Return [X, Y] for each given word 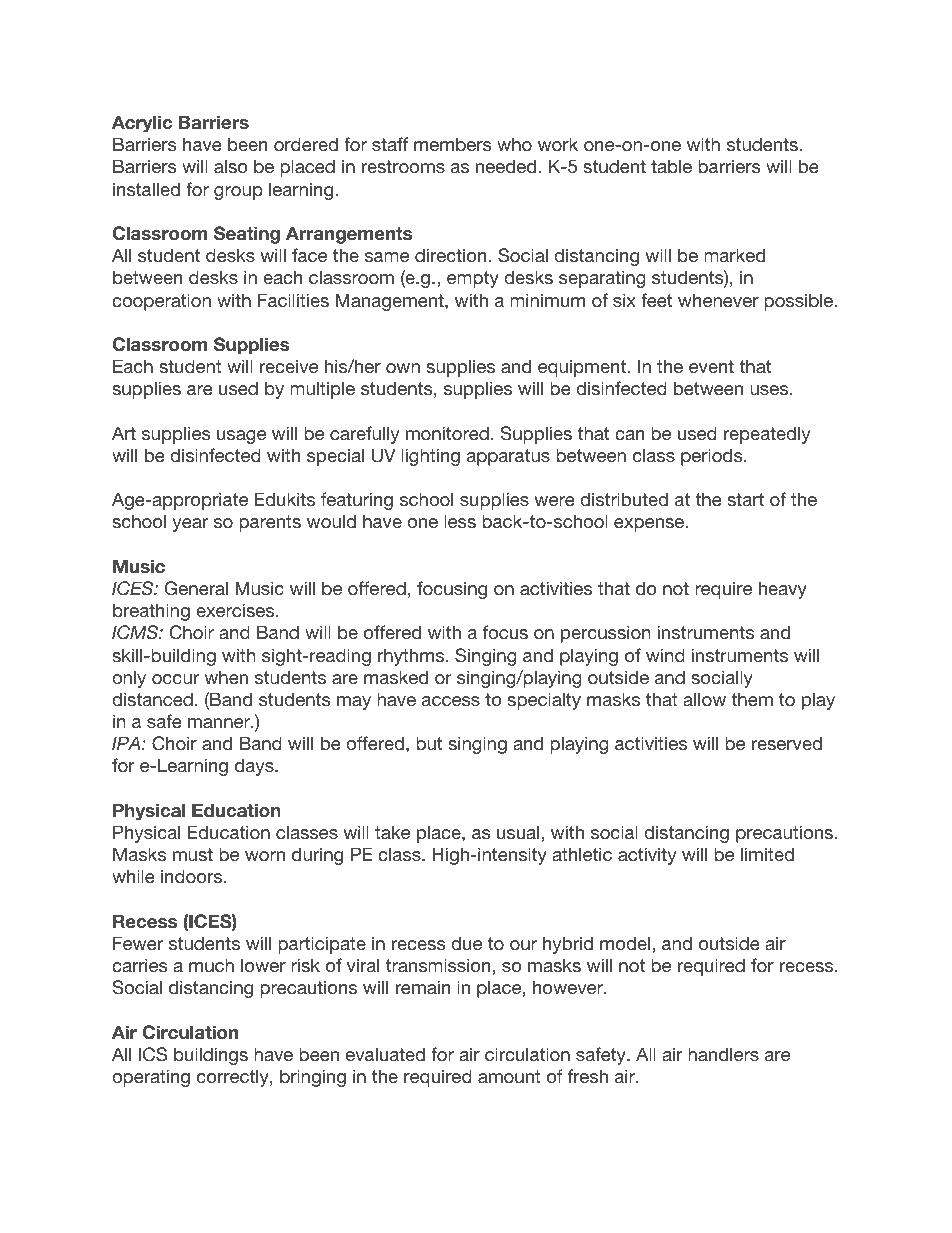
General [196, 588]
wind [665, 655]
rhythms [412, 657]
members [453, 144]
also [231, 166]
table [671, 166]
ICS [153, 1054]
